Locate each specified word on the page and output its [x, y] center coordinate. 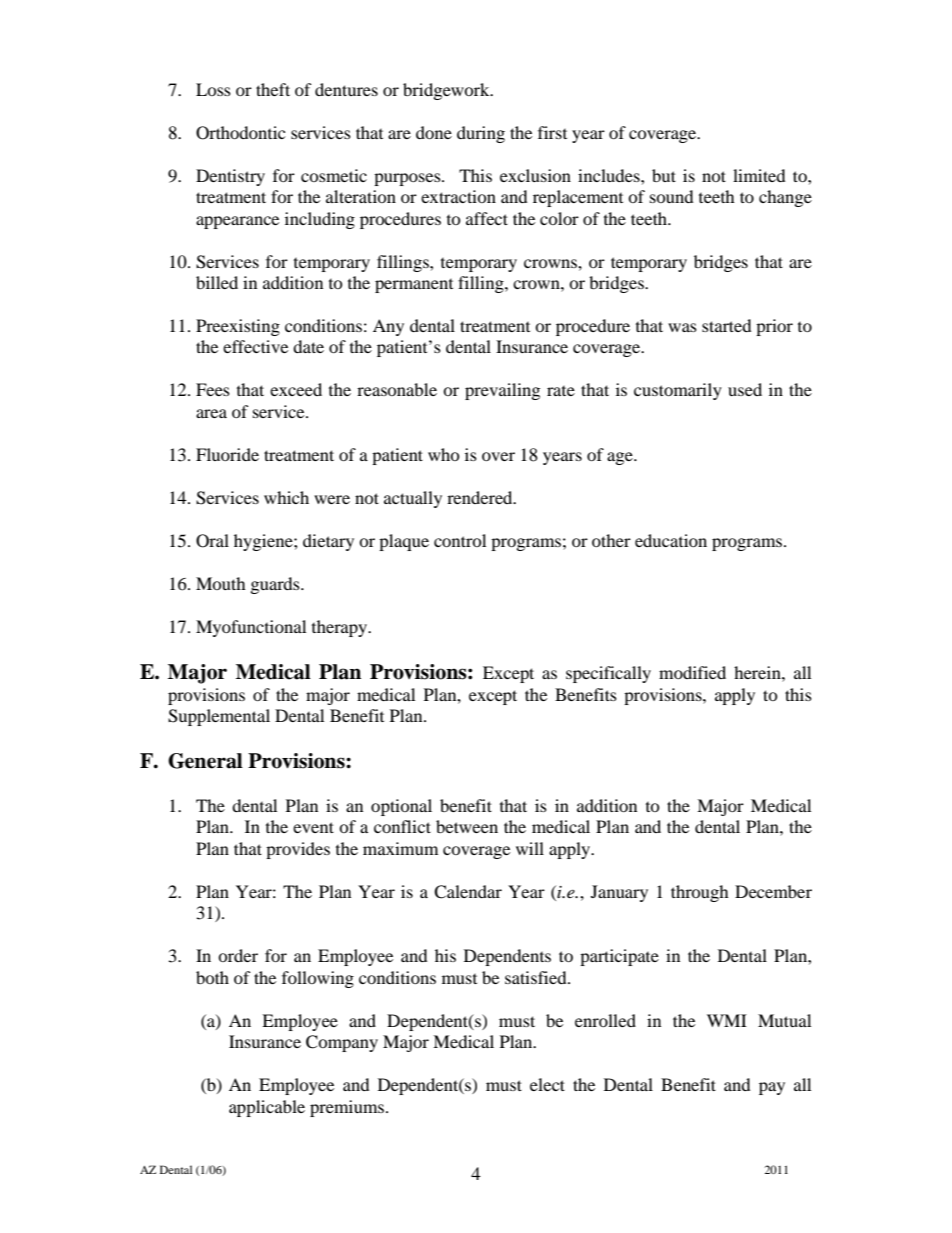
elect [547, 1084]
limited [759, 175]
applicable [267, 1108]
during [481, 134]
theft [273, 89]
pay [772, 1088]
